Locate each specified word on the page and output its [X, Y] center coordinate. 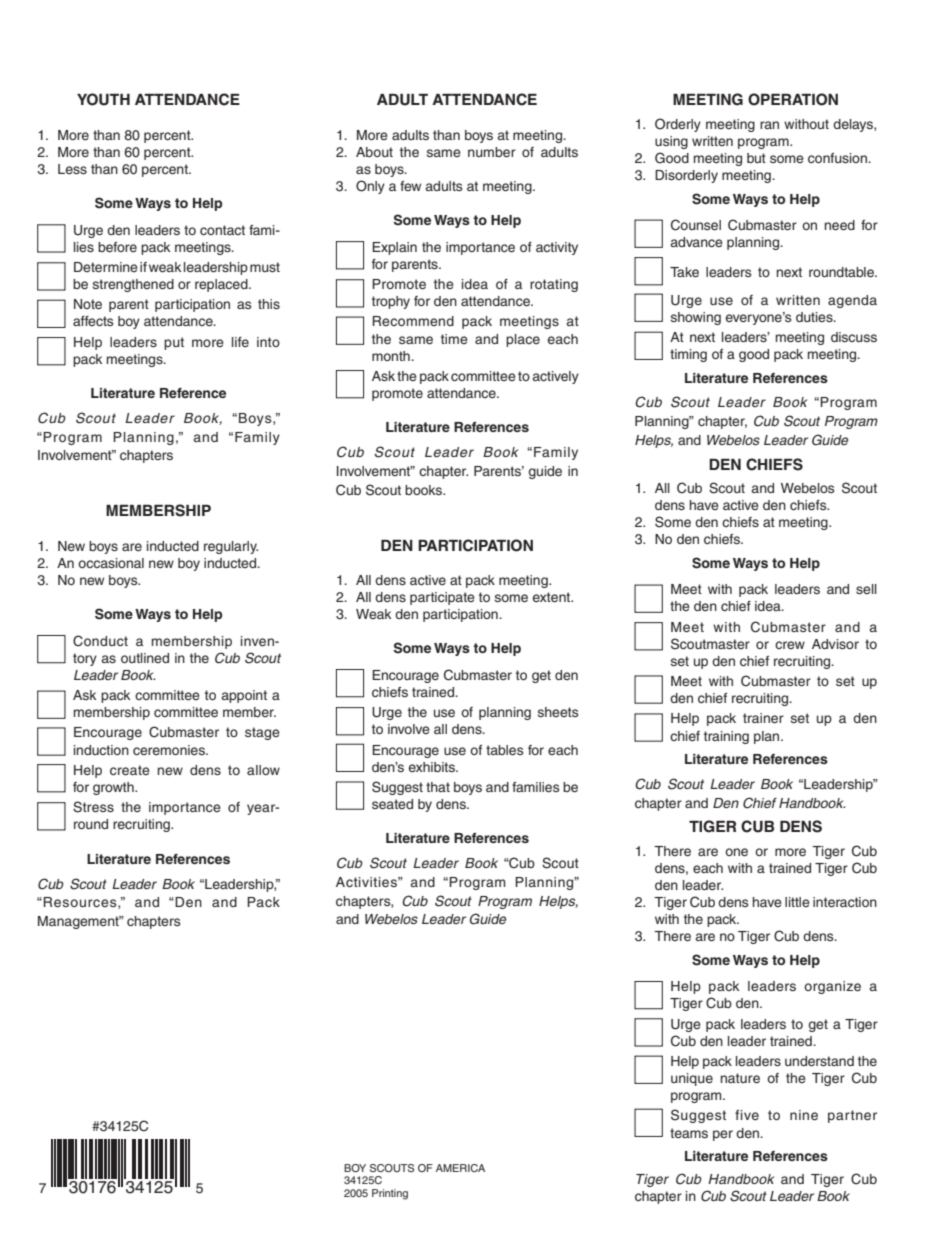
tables [505, 750]
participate [442, 598]
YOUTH [103, 99]
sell [866, 589]
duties [815, 317]
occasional [111, 563]
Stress [93, 807]
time [454, 339]
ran [769, 125]
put [174, 343]
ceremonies [170, 750]
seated [392, 804]
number [492, 152]
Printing [390, 1194]
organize [832, 987]
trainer [763, 718]
